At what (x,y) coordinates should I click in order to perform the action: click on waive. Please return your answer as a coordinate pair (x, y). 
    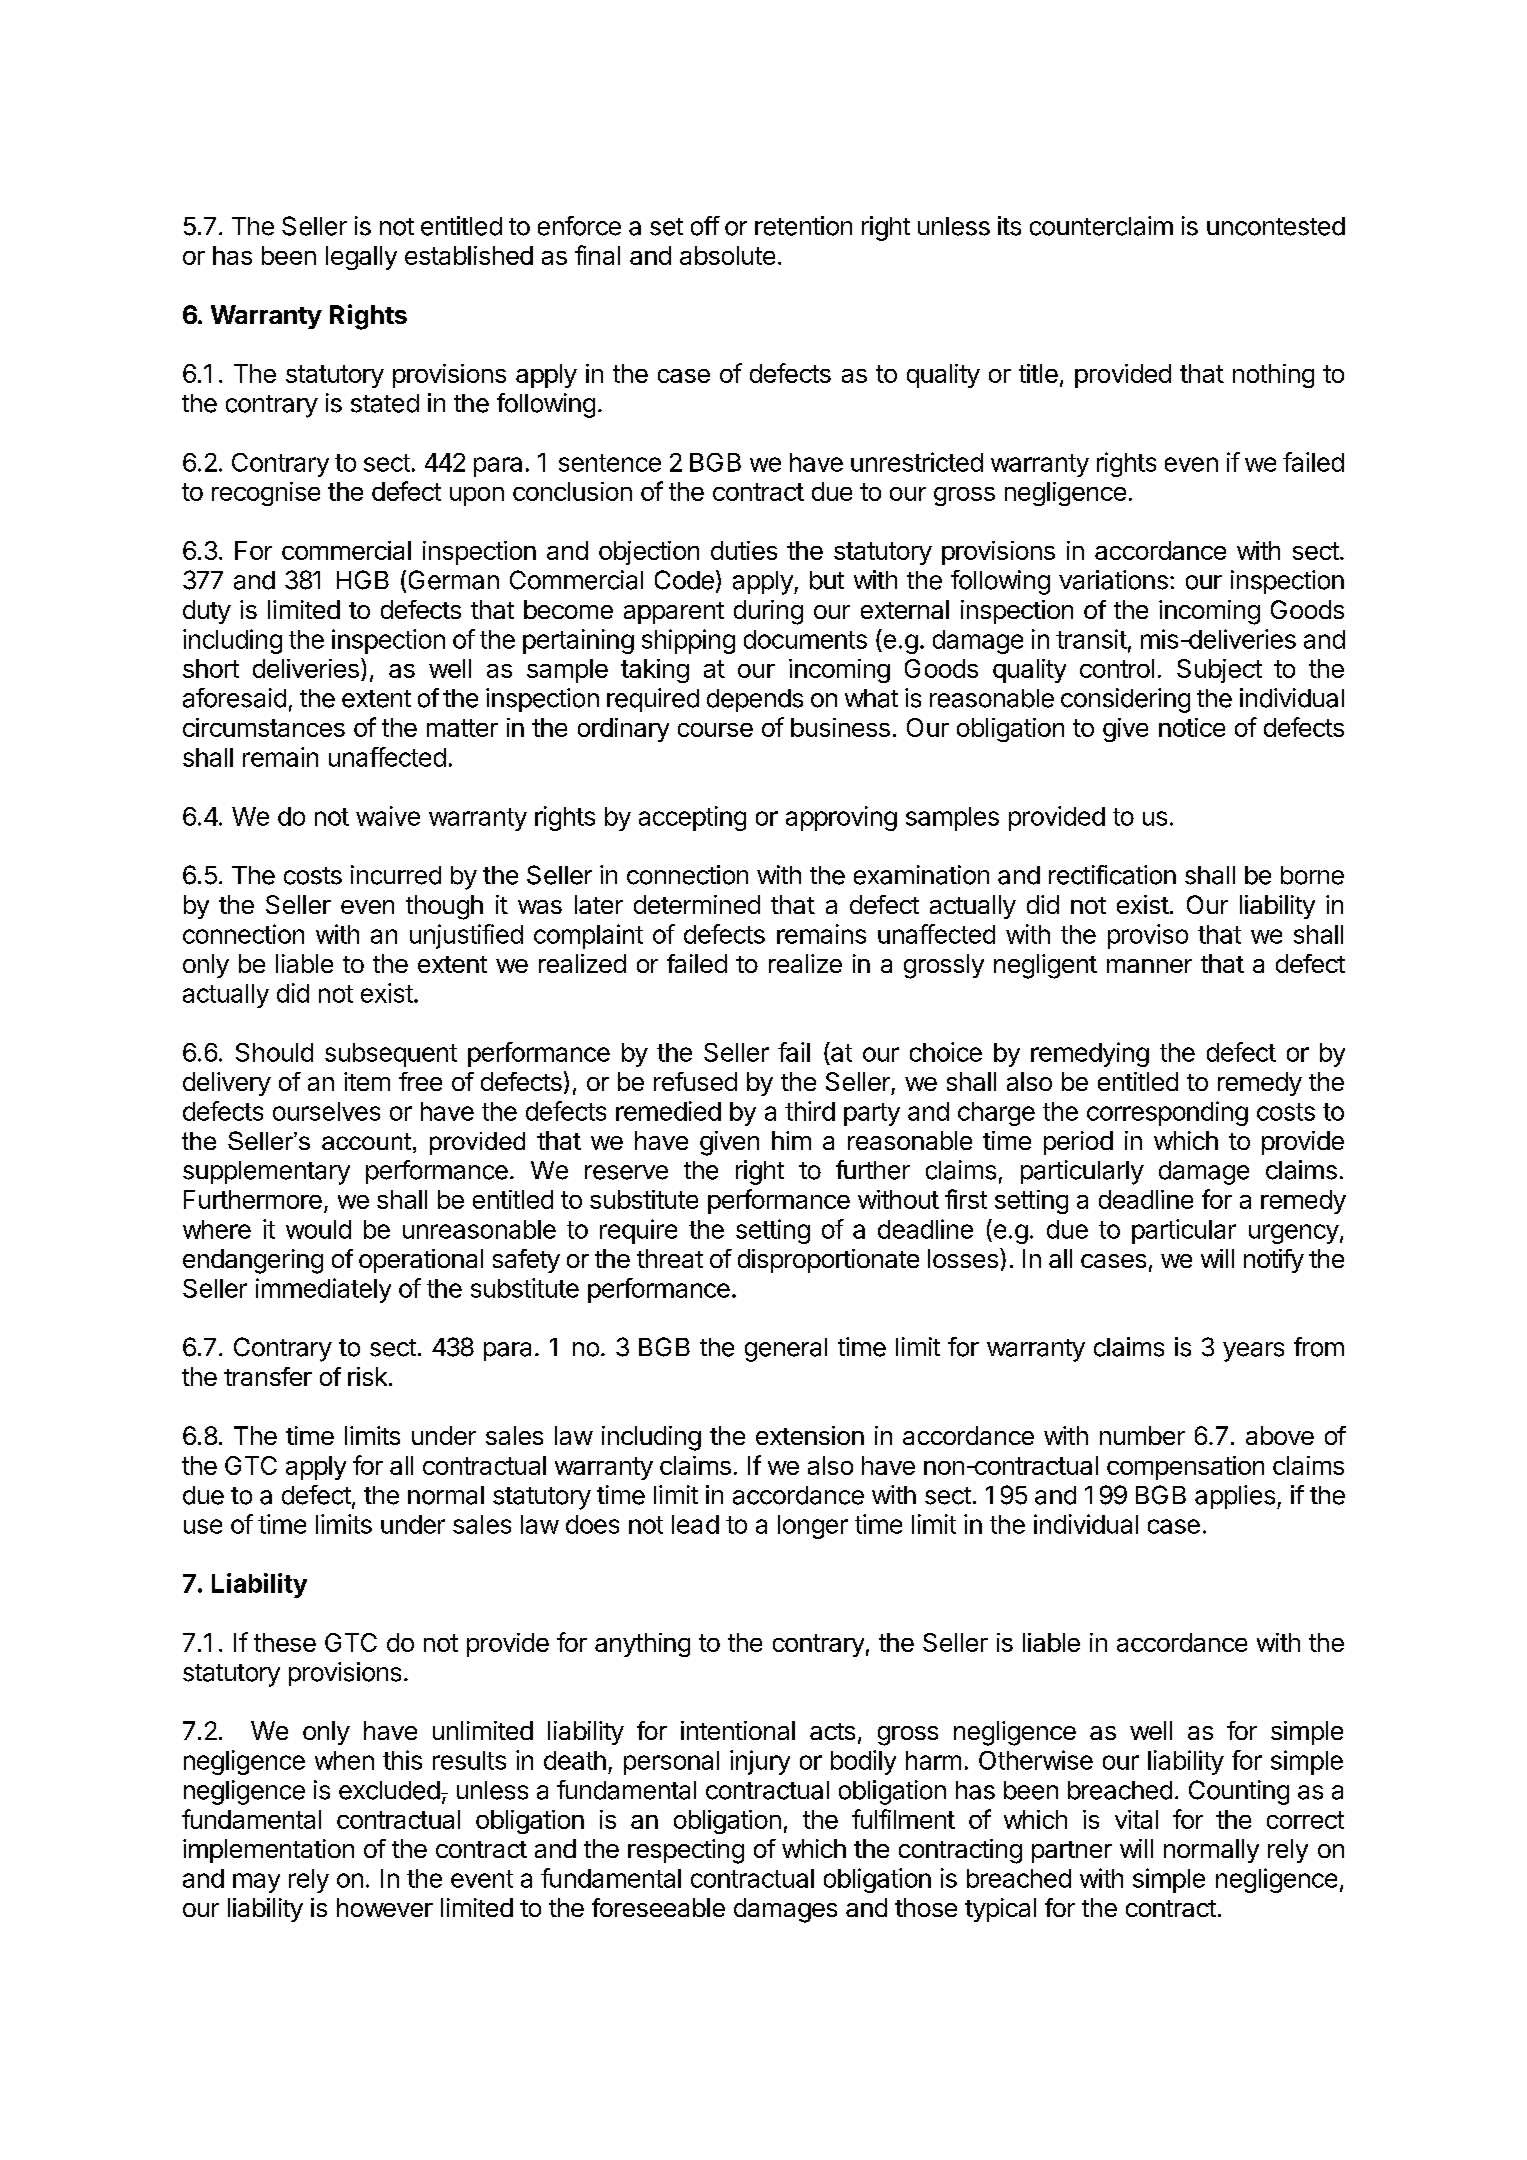
    Looking at the image, I should click on (388, 816).
